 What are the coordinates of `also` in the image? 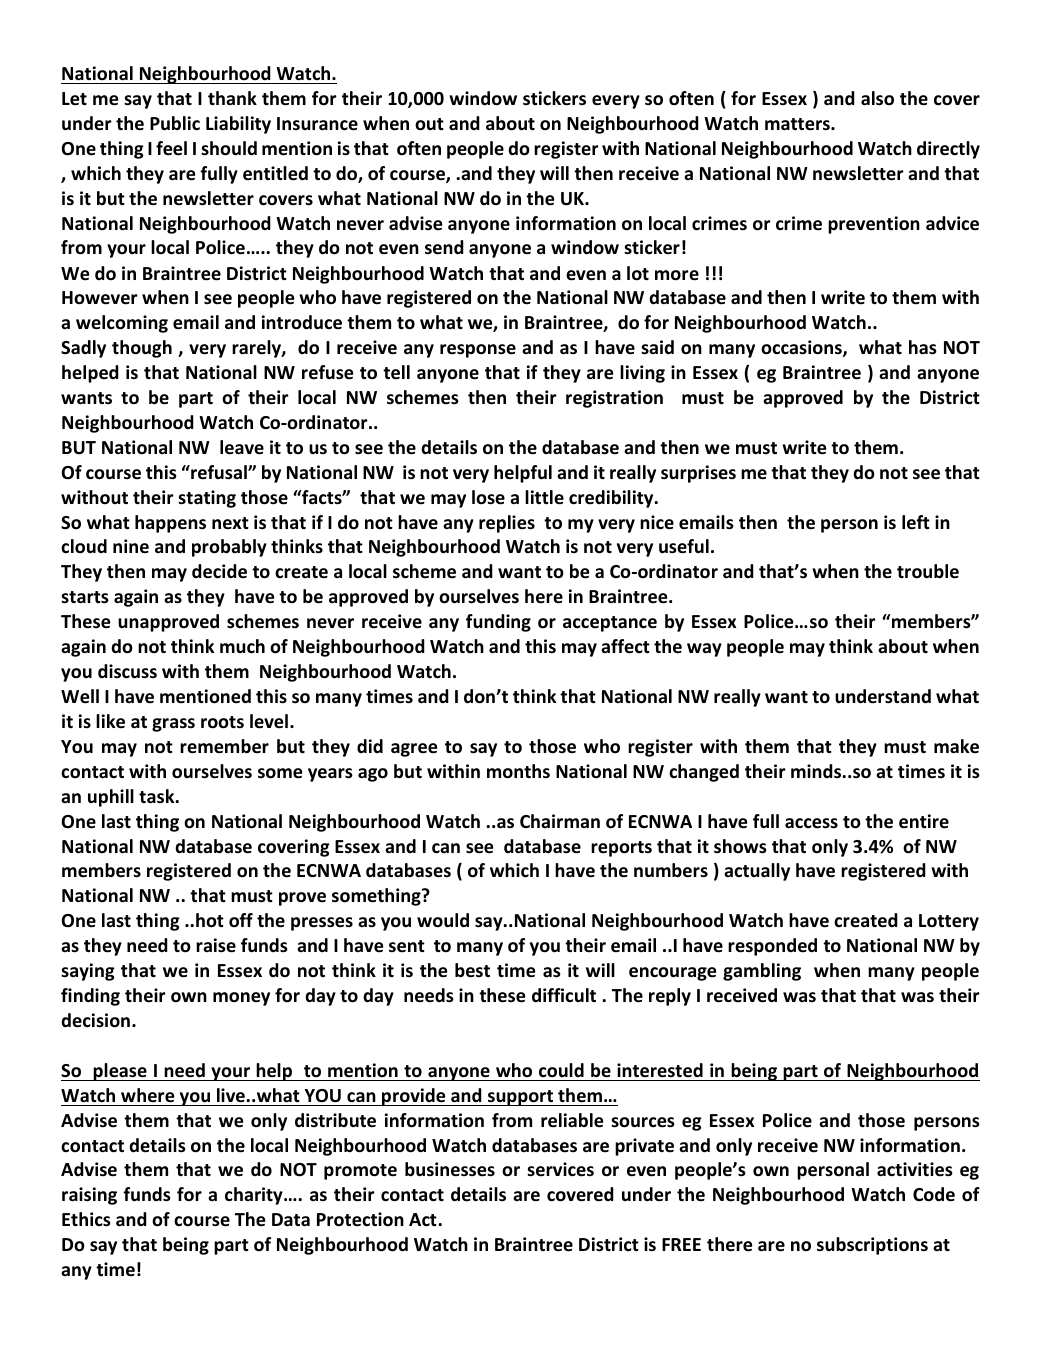 It's located at (877, 98).
